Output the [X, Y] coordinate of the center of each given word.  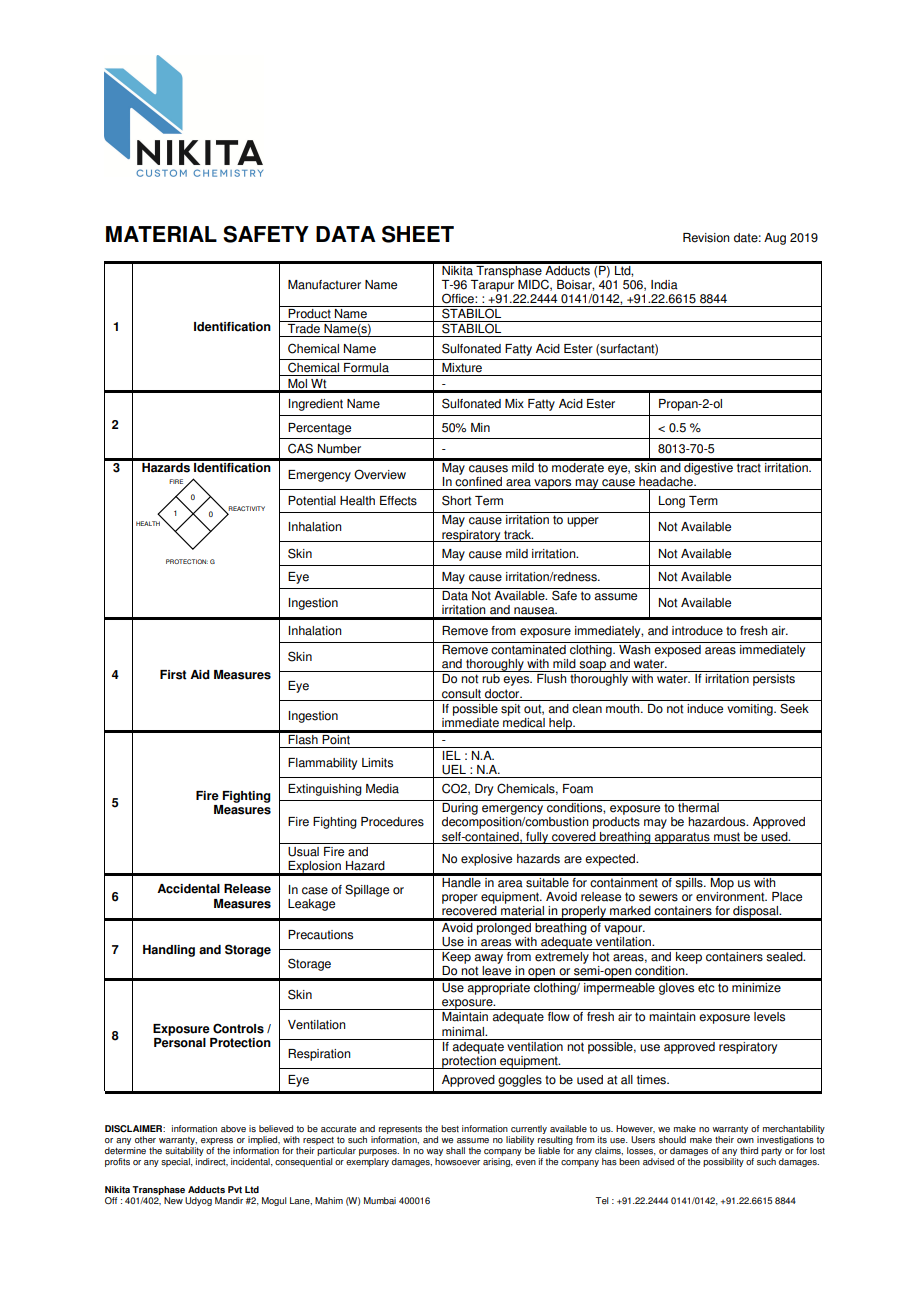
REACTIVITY [246, 510]
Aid [200, 675]
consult [461, 694]
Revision [706, 238]
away [488, 959]
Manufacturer [324, 285]
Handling [169, 951]
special [176, 1162]
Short [456, 500]
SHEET [418, 234]
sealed [785, 957]
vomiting [751, 710]
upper [583, 522]
